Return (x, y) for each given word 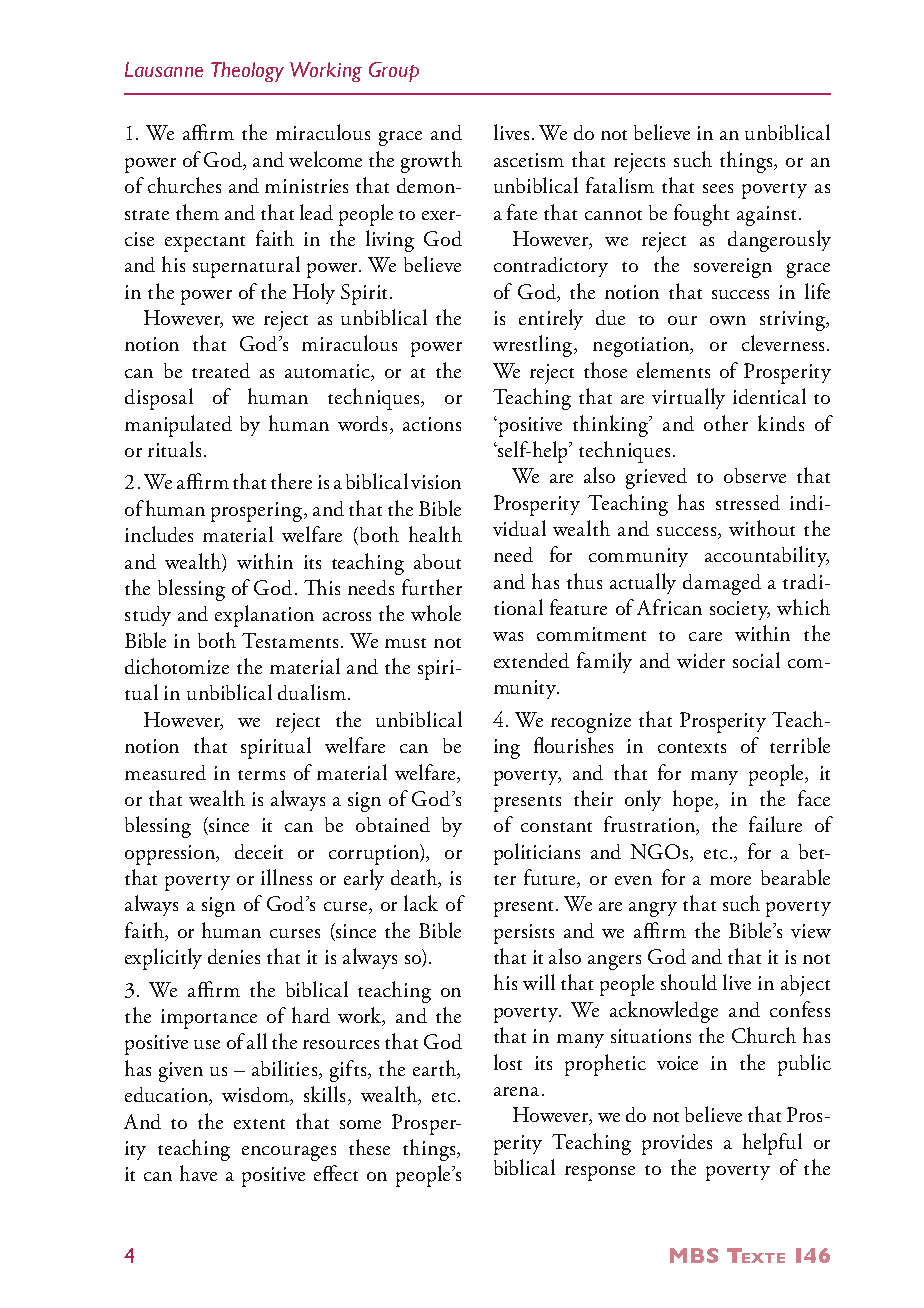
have (198, 1173)
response (600, 1173)
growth (431, 162)
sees (718, 188)
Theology (247, 72)
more (730, 880)
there (291, 481)
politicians (537, 854)
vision (436, 482)
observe (755, 475)
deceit (259, 851)
